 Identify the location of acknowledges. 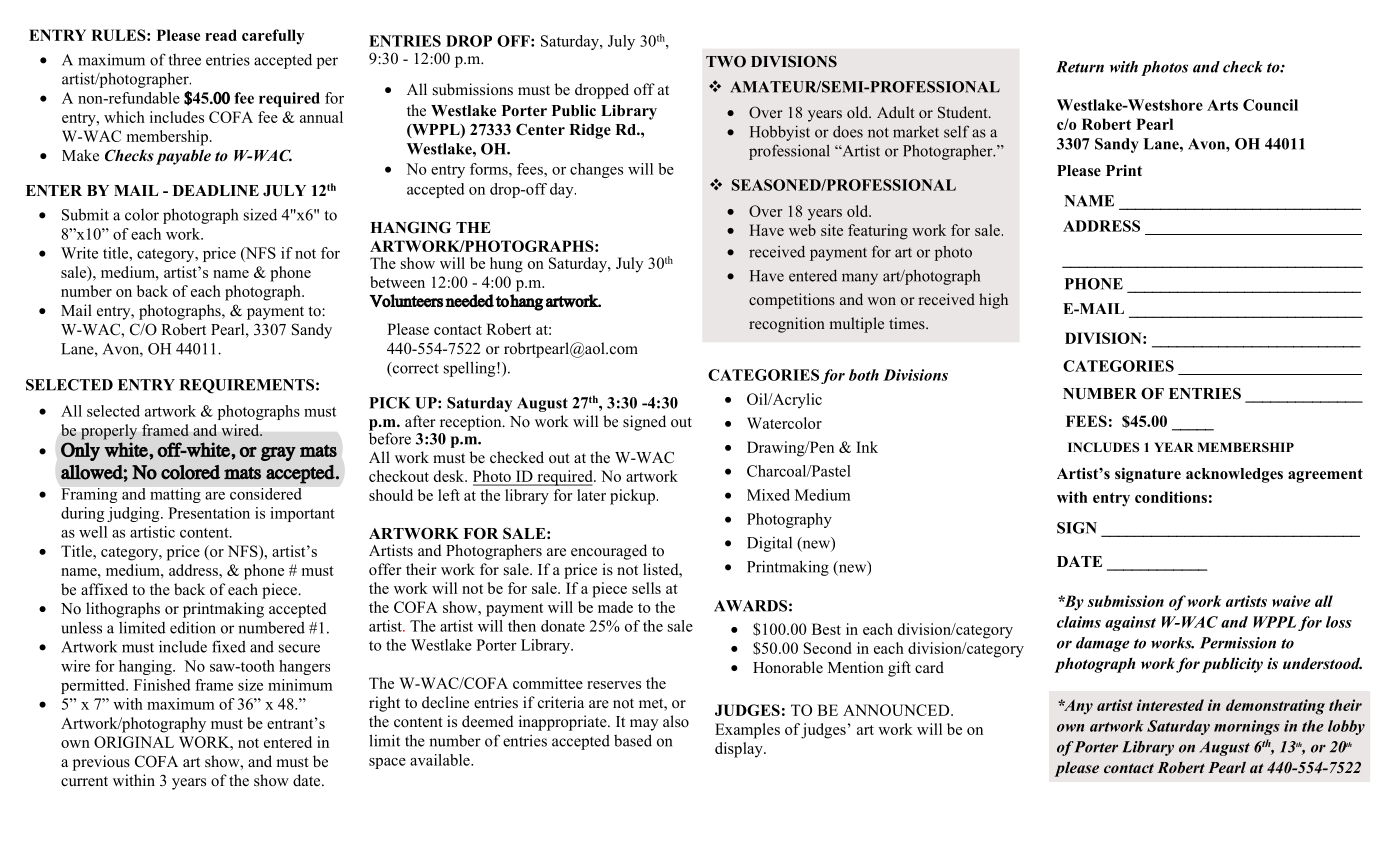
(1234, 475).
